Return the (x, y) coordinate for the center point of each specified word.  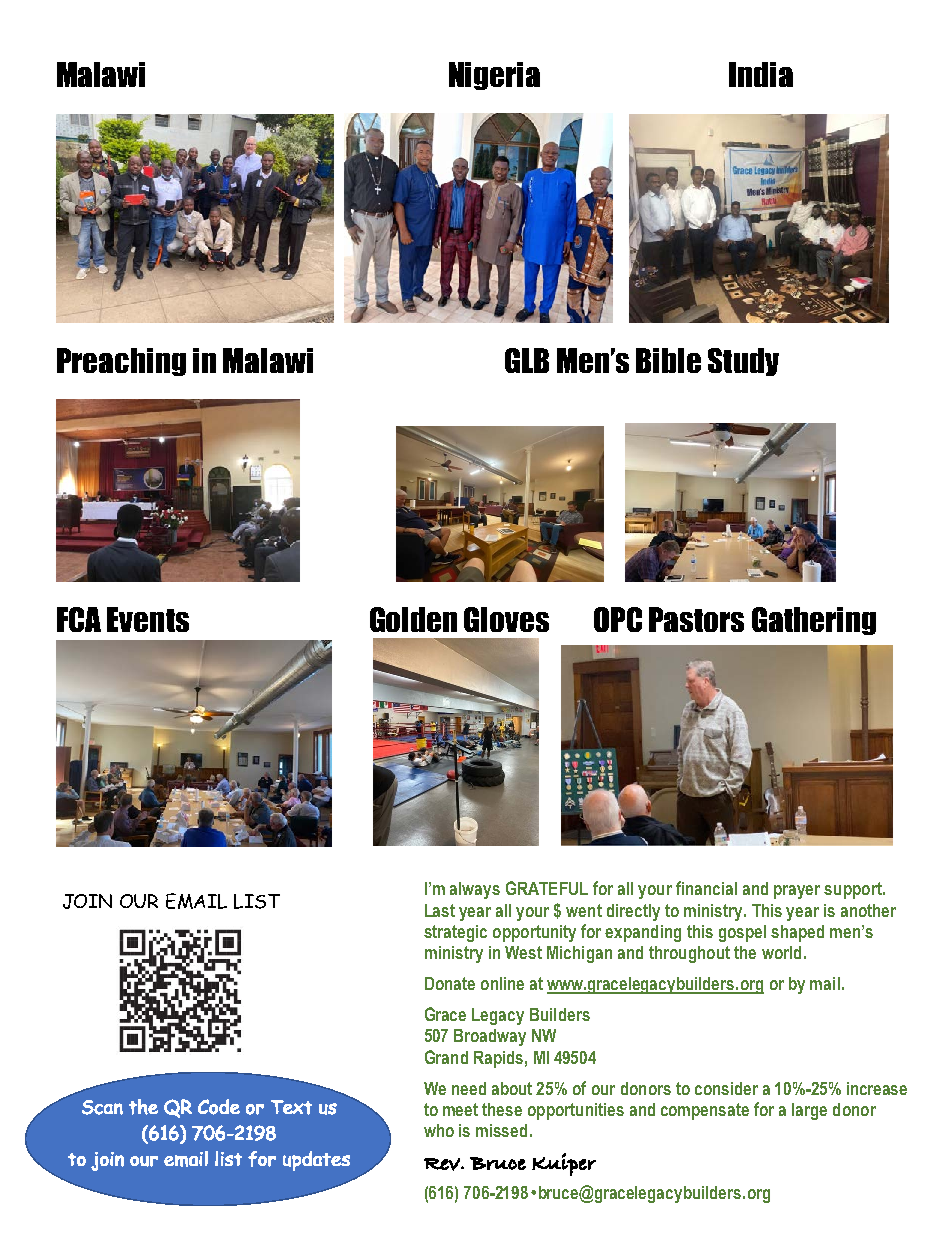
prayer (797, 892)
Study (743, 362)
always (475, 890)
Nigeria (494, 76)
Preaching (121, 362)
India (761, 74)
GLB (527, 360)
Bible (668, 360)
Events (148, 619)
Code (219, 1107)
